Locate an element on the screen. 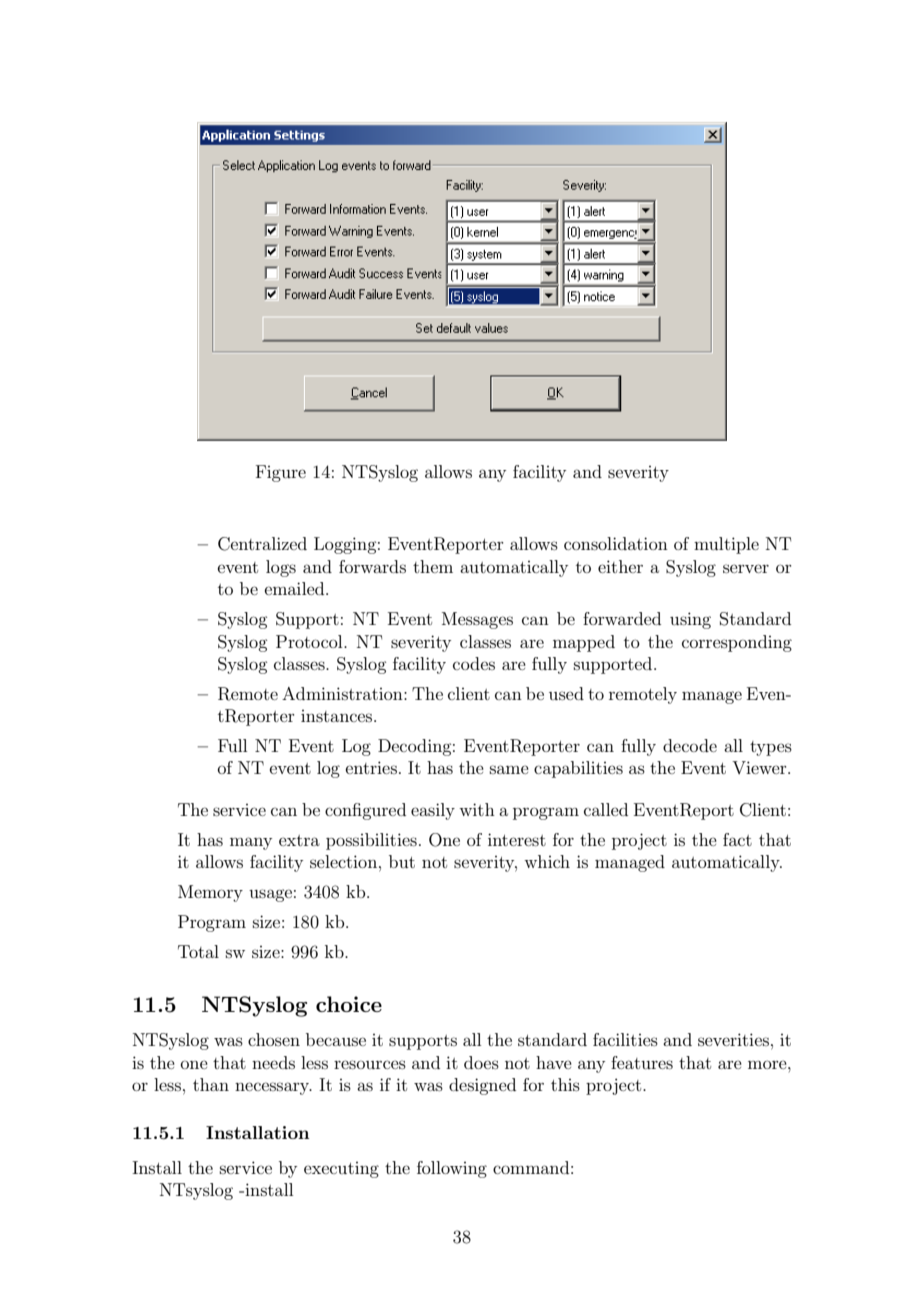 The image size is (924, 1308). interest is located at coordinates (517, 839).
